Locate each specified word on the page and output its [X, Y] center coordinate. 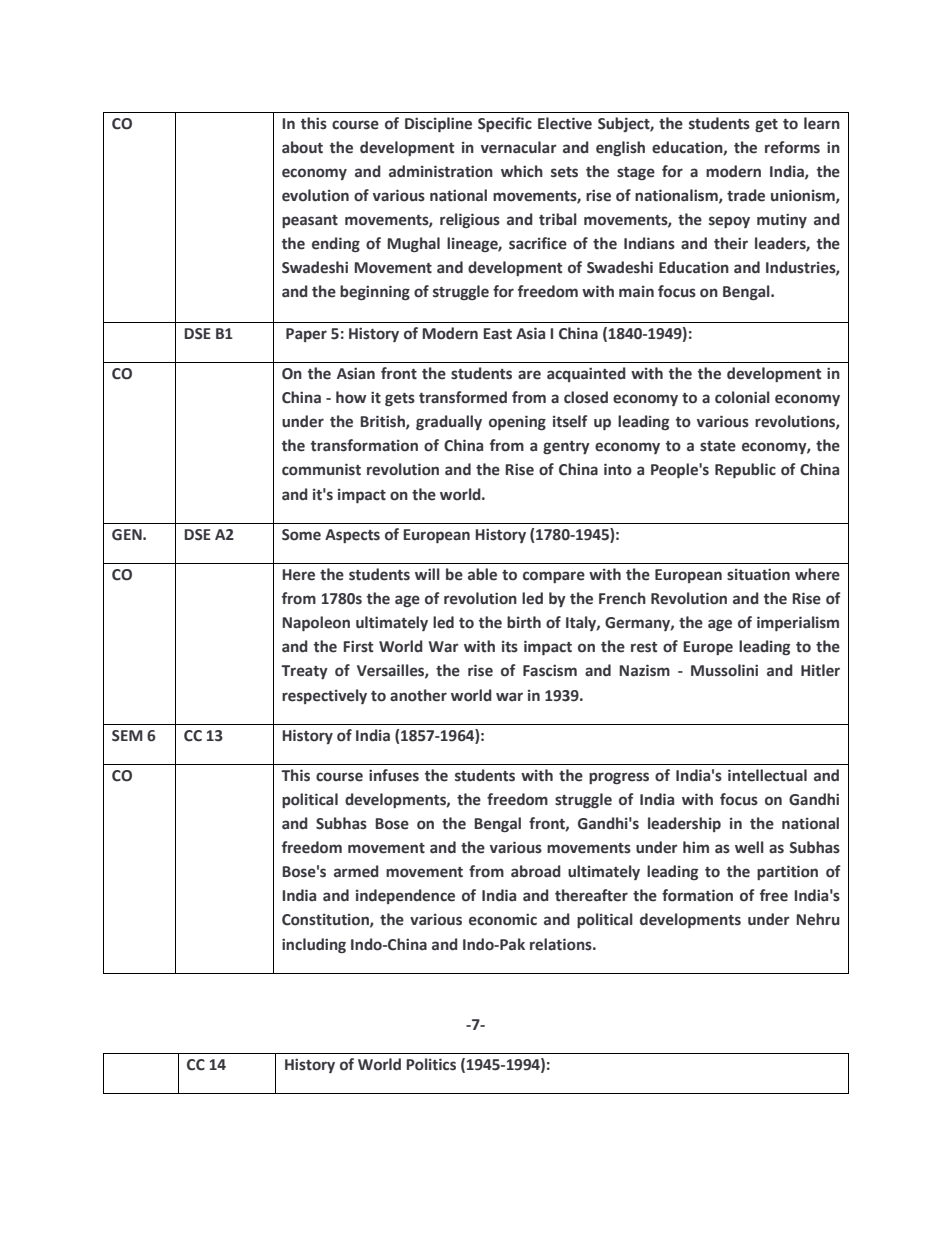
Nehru [818, 919]
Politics [431, 1064]
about [302, 147]
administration [441, 171]
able [482, 574]
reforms [792, 147]
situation [758, 574]
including [314, 945]
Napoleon [316, 623]
